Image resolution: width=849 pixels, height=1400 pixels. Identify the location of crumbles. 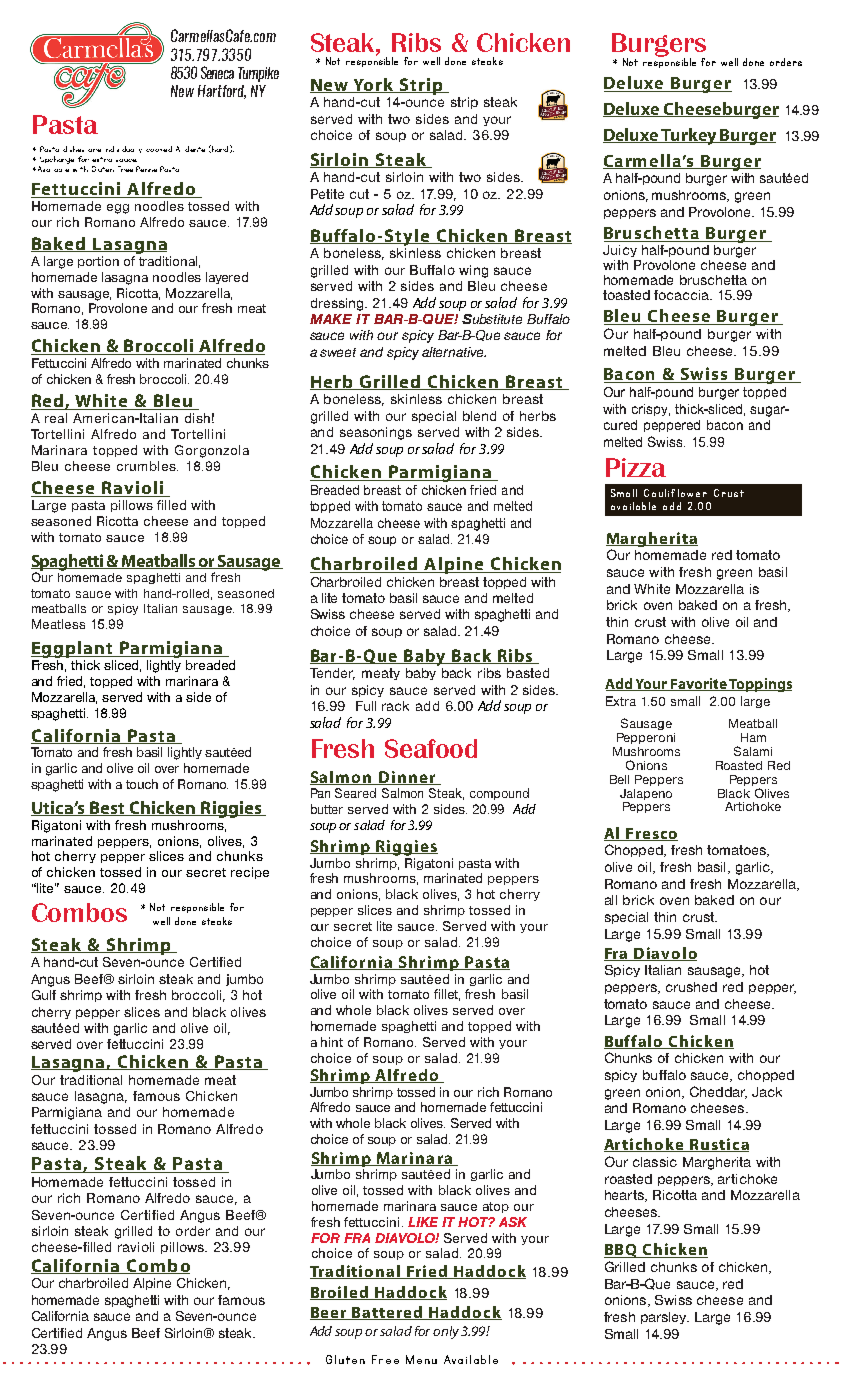
(147, 466).
